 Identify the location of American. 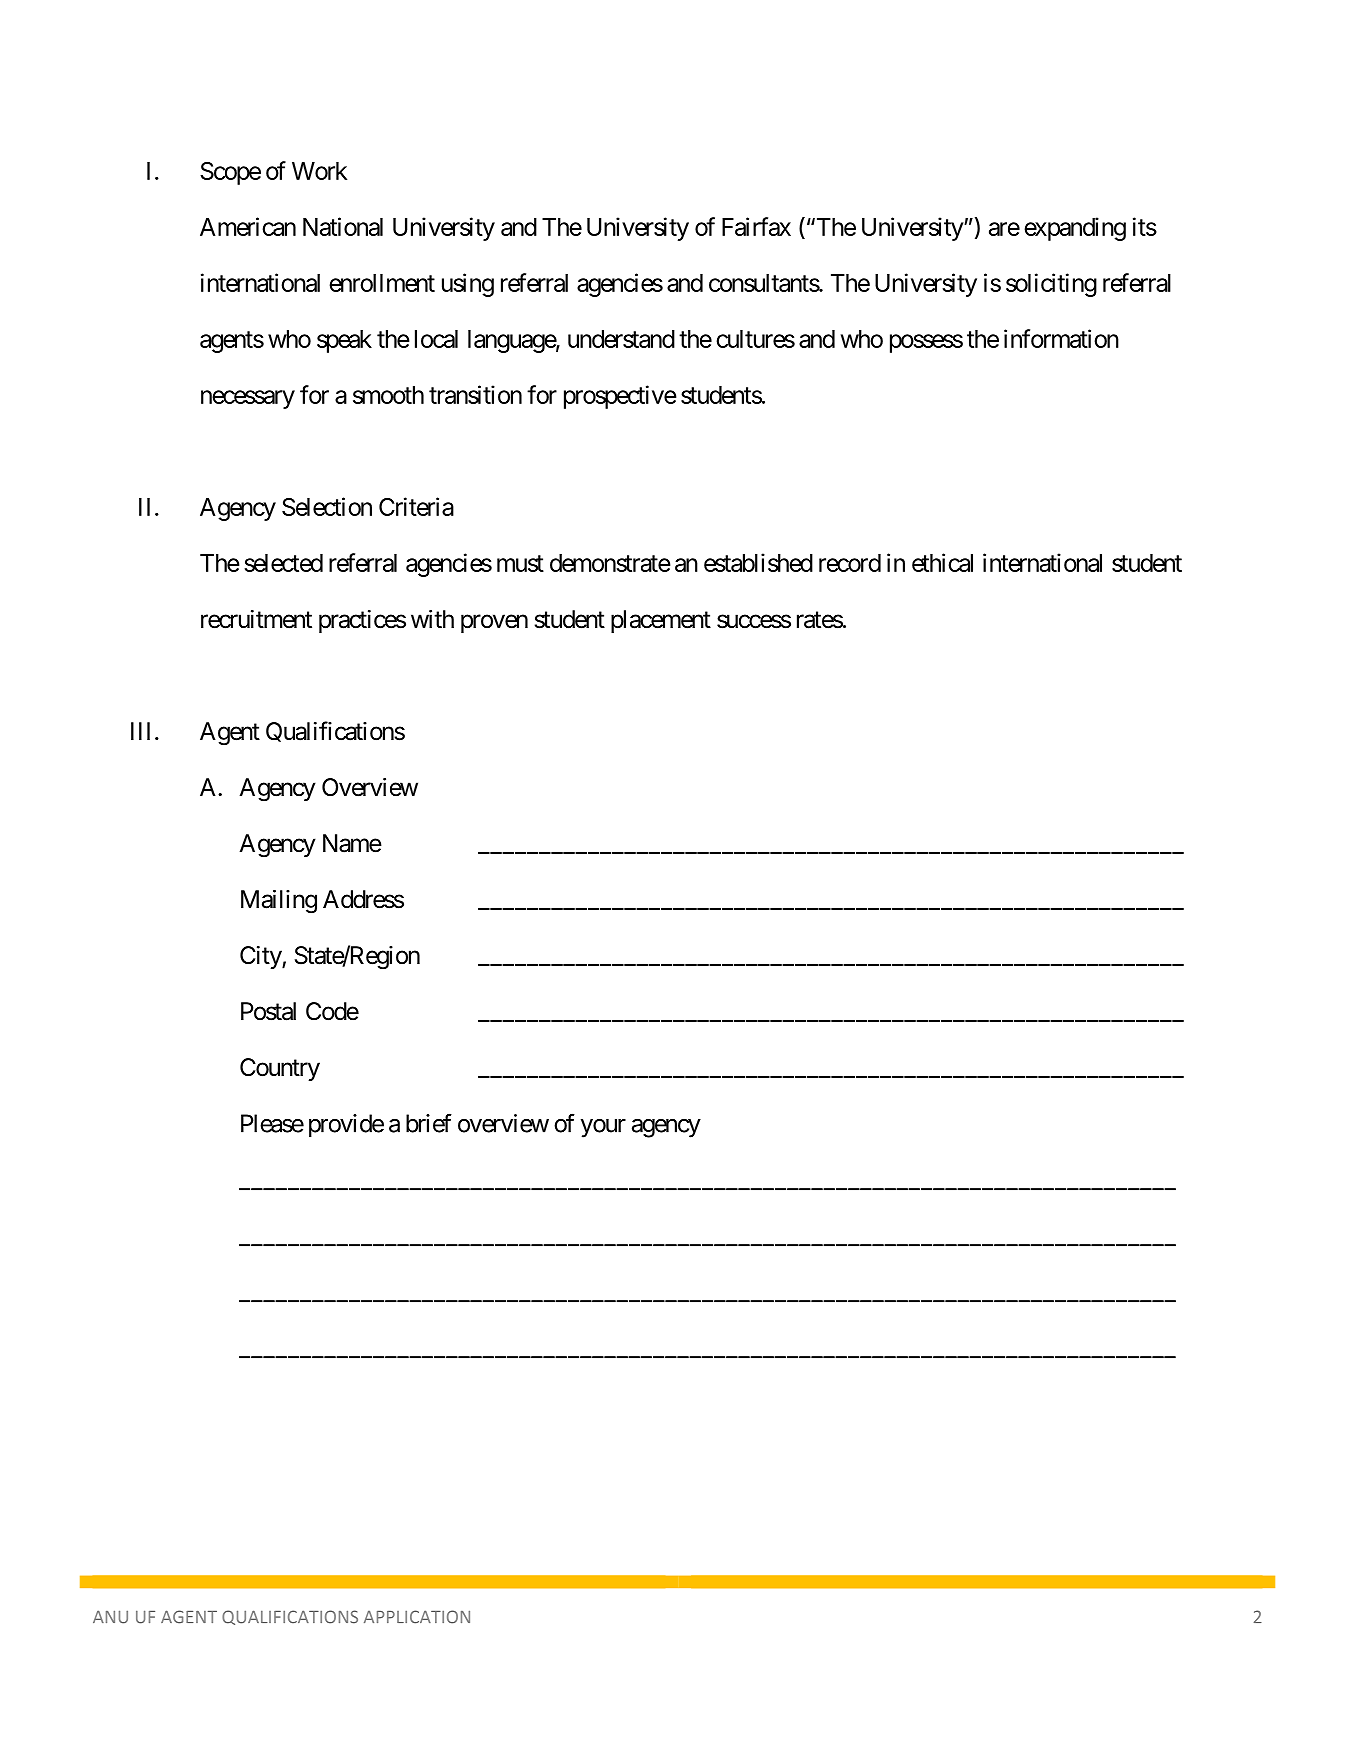
(248, 226).
